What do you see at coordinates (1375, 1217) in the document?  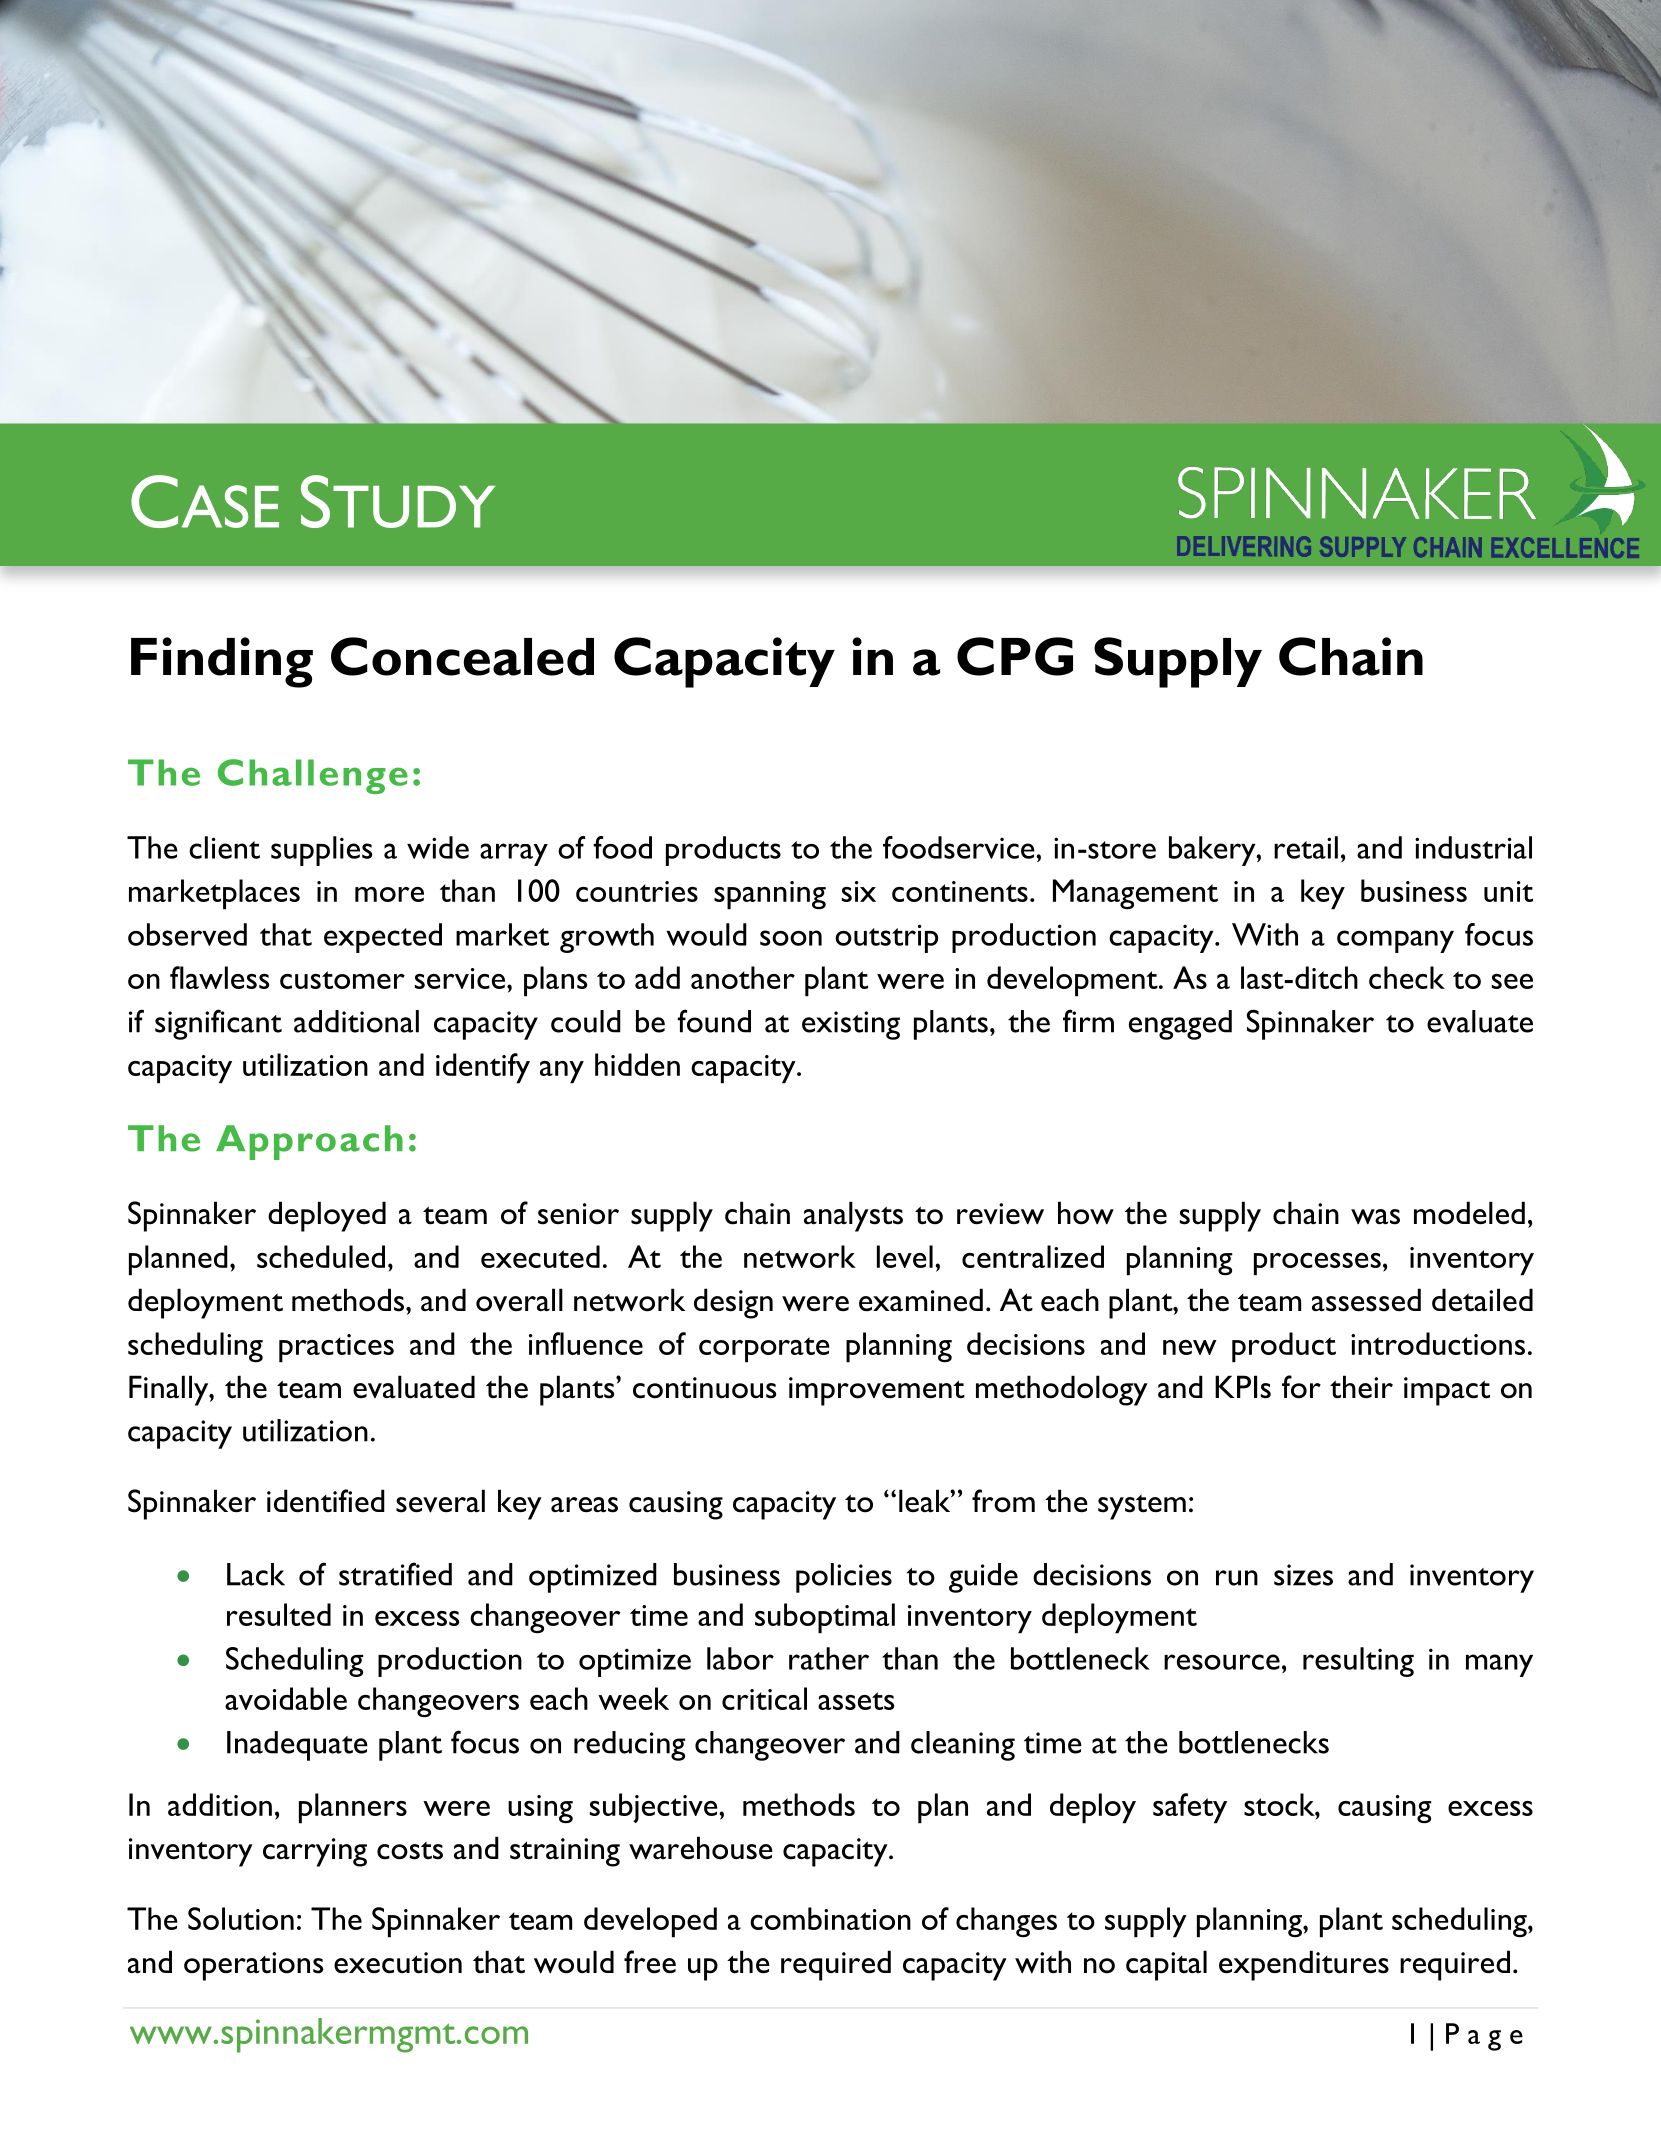 I see `was` at bounding box center [1375, 1217].
